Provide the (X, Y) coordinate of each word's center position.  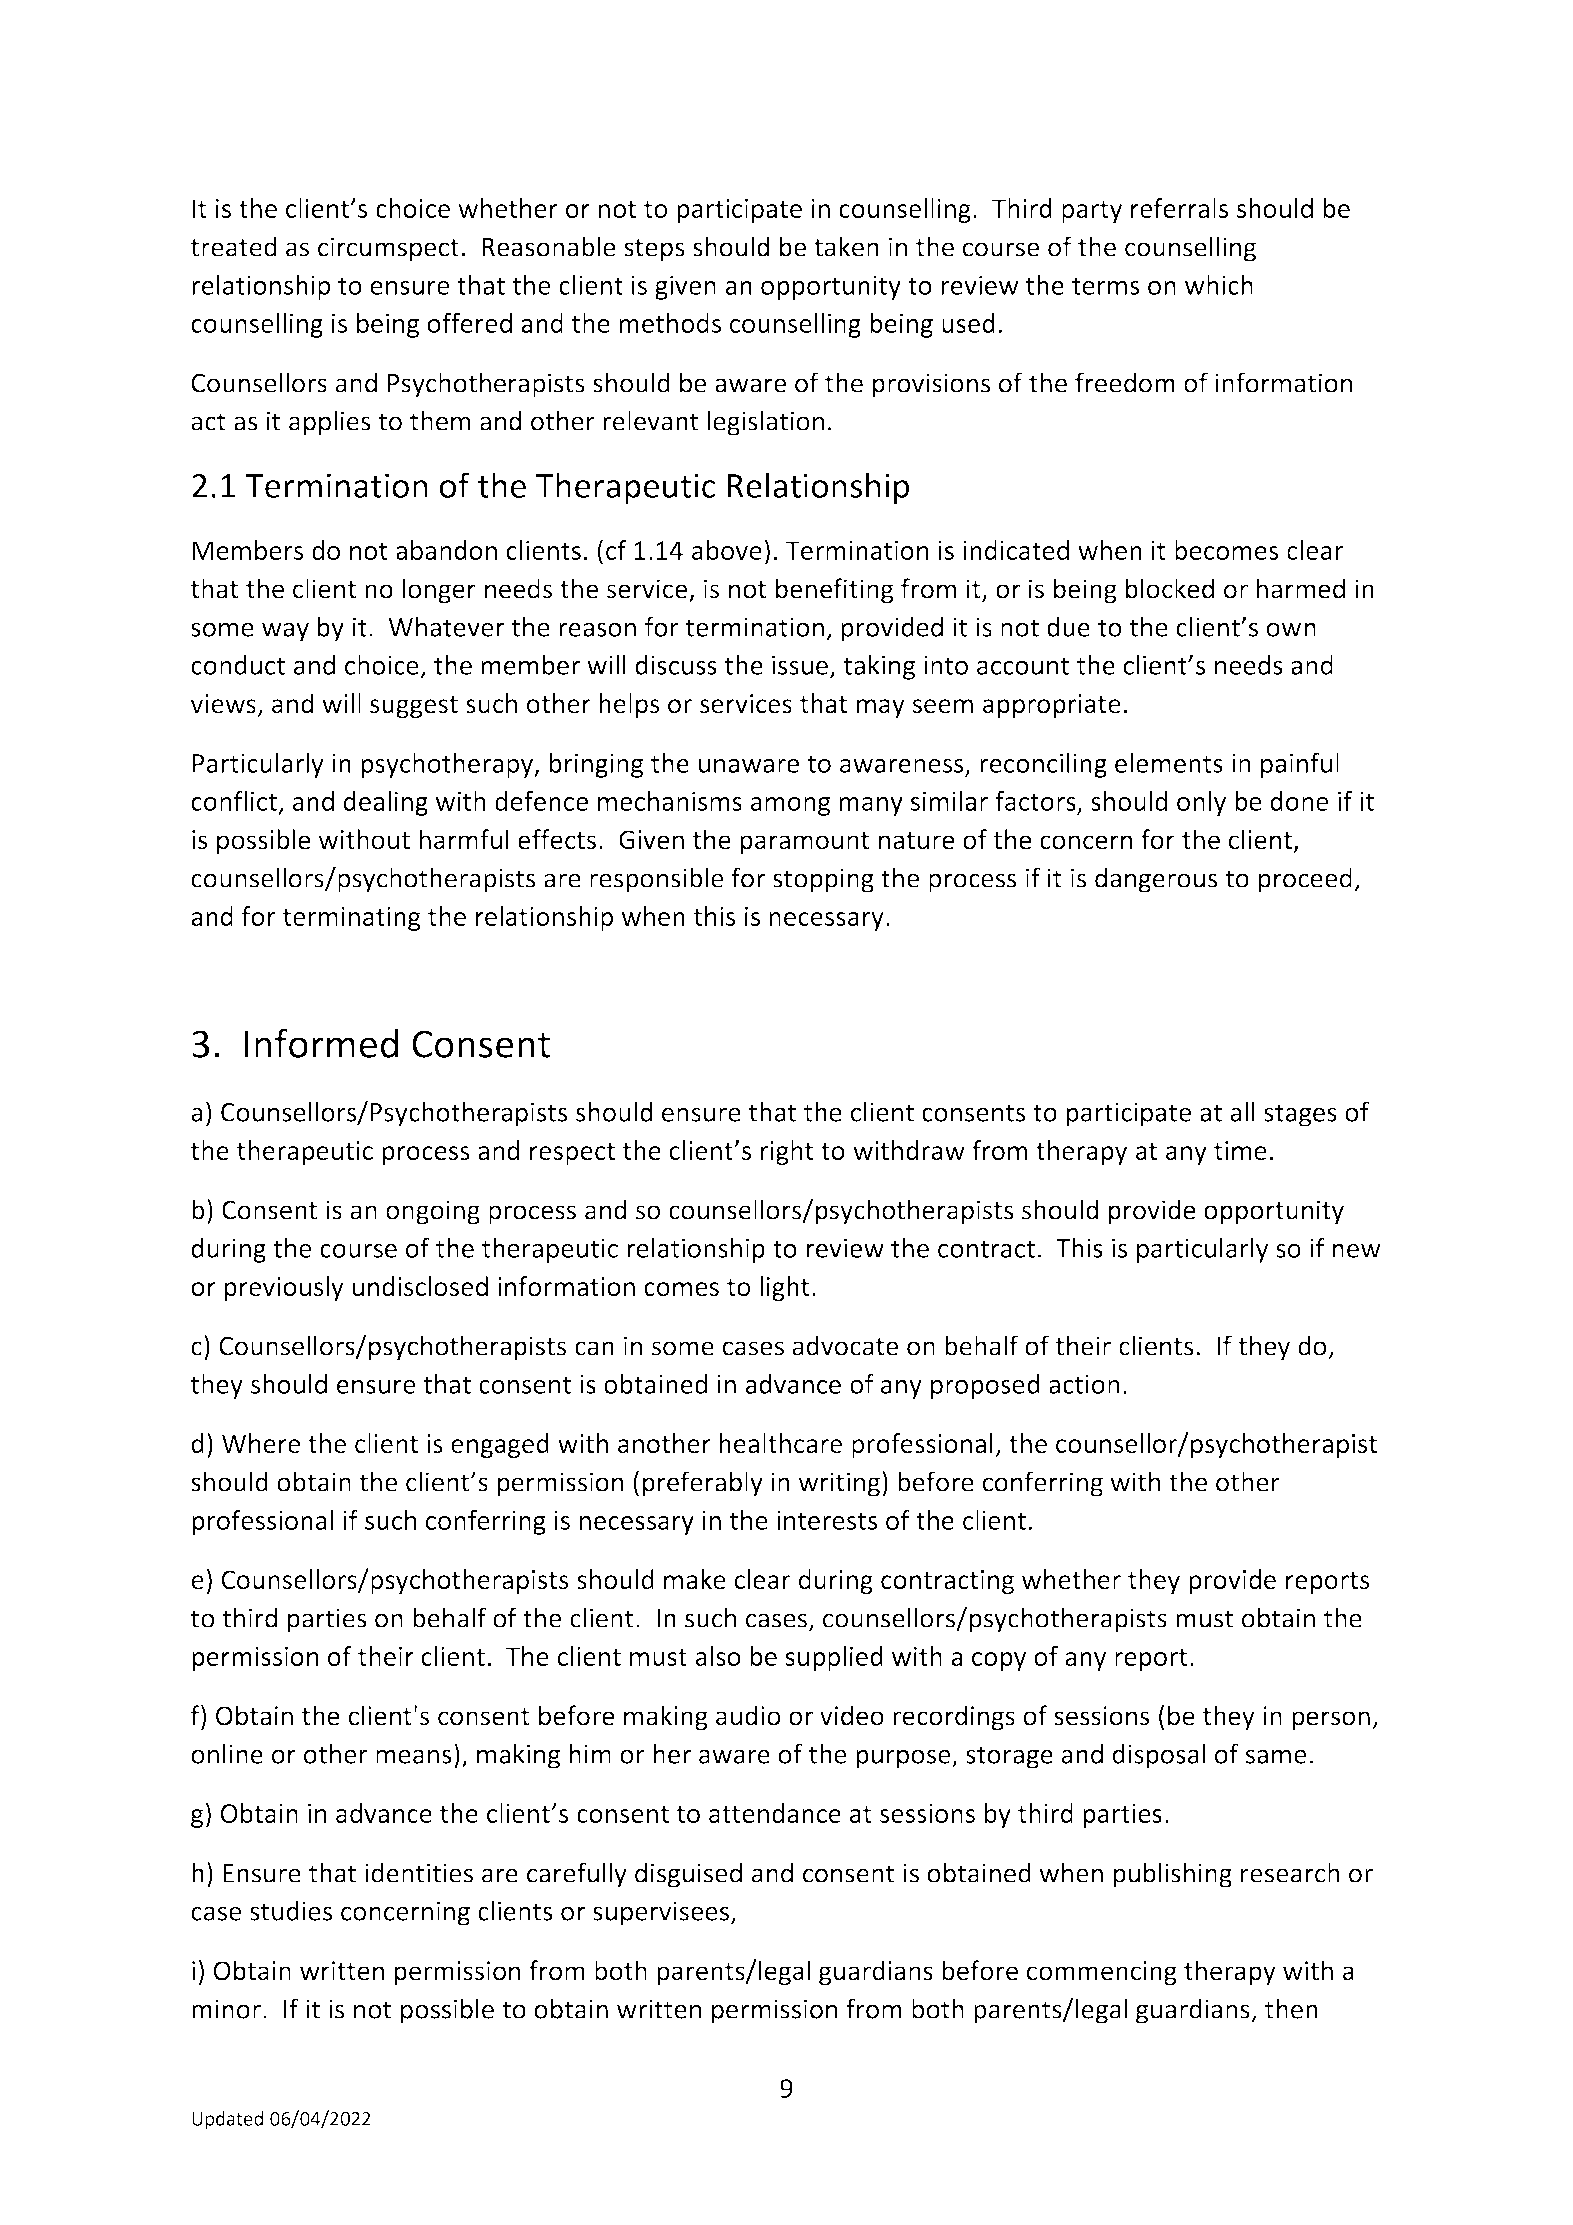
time (1240, 1150)
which (1219, 285)
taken (846, 246)
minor (226, 2009)
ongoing (433, 1212)
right (787, 1152)
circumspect (388, 249)
